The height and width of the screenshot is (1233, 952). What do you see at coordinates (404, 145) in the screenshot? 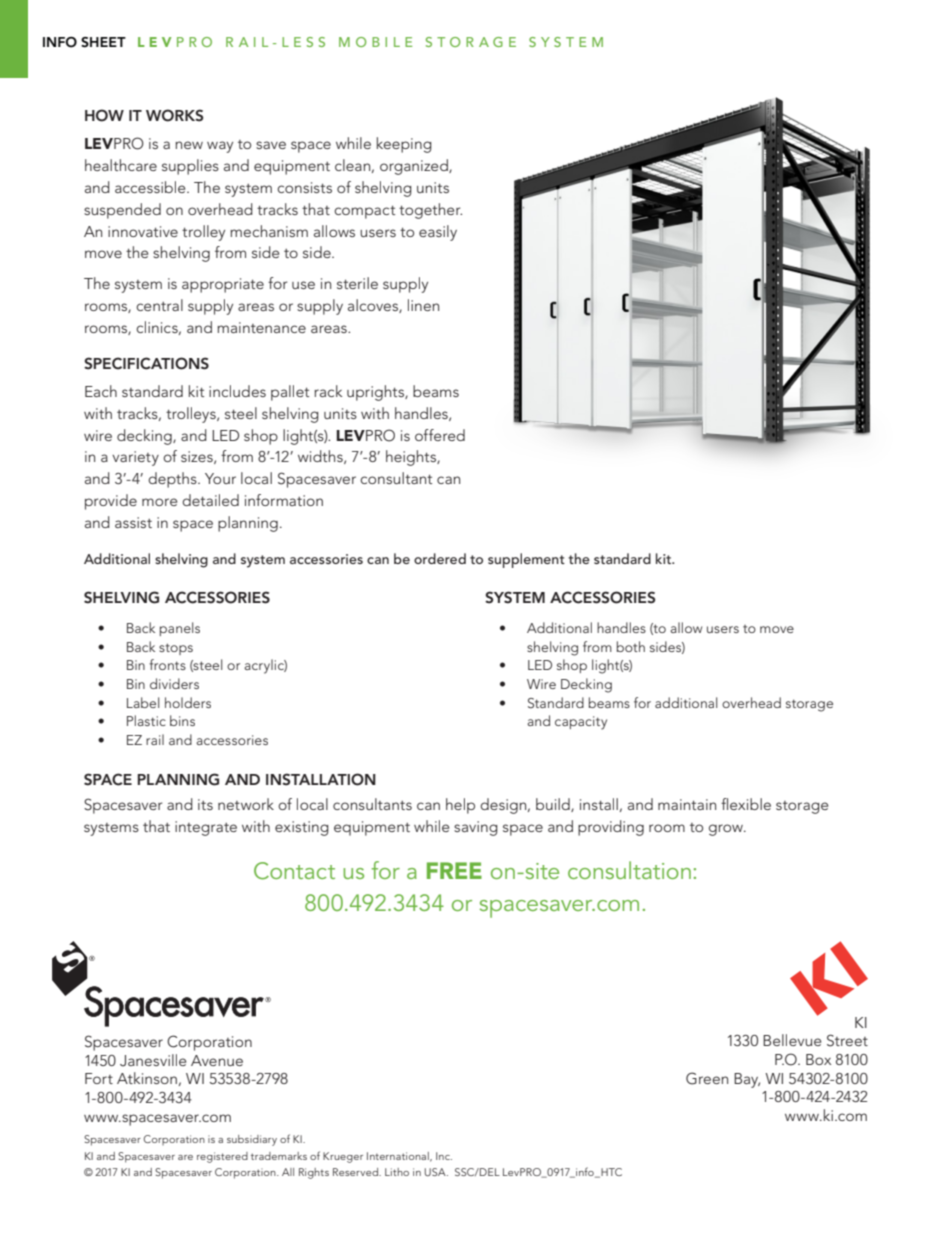
I see `keeping` at bounding box center [404, 145].
